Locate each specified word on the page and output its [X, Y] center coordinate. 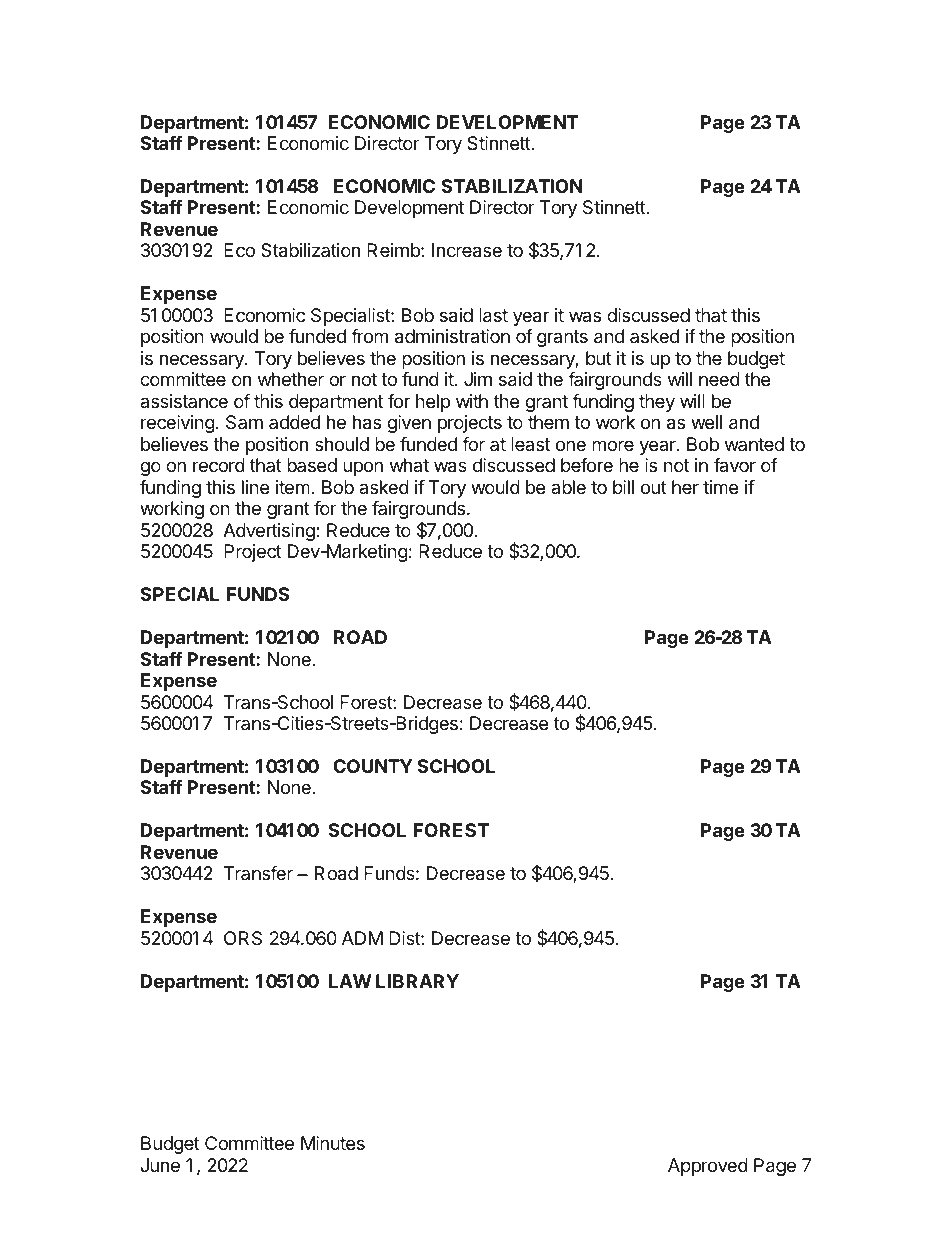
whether [291, 379]
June [160, 1165]
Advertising [270, 532]
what [409, 465]
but [599, 358]
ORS [243, 938]
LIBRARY [417, 981]
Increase [467, 250]
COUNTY [372, 766]
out [654, 487]
